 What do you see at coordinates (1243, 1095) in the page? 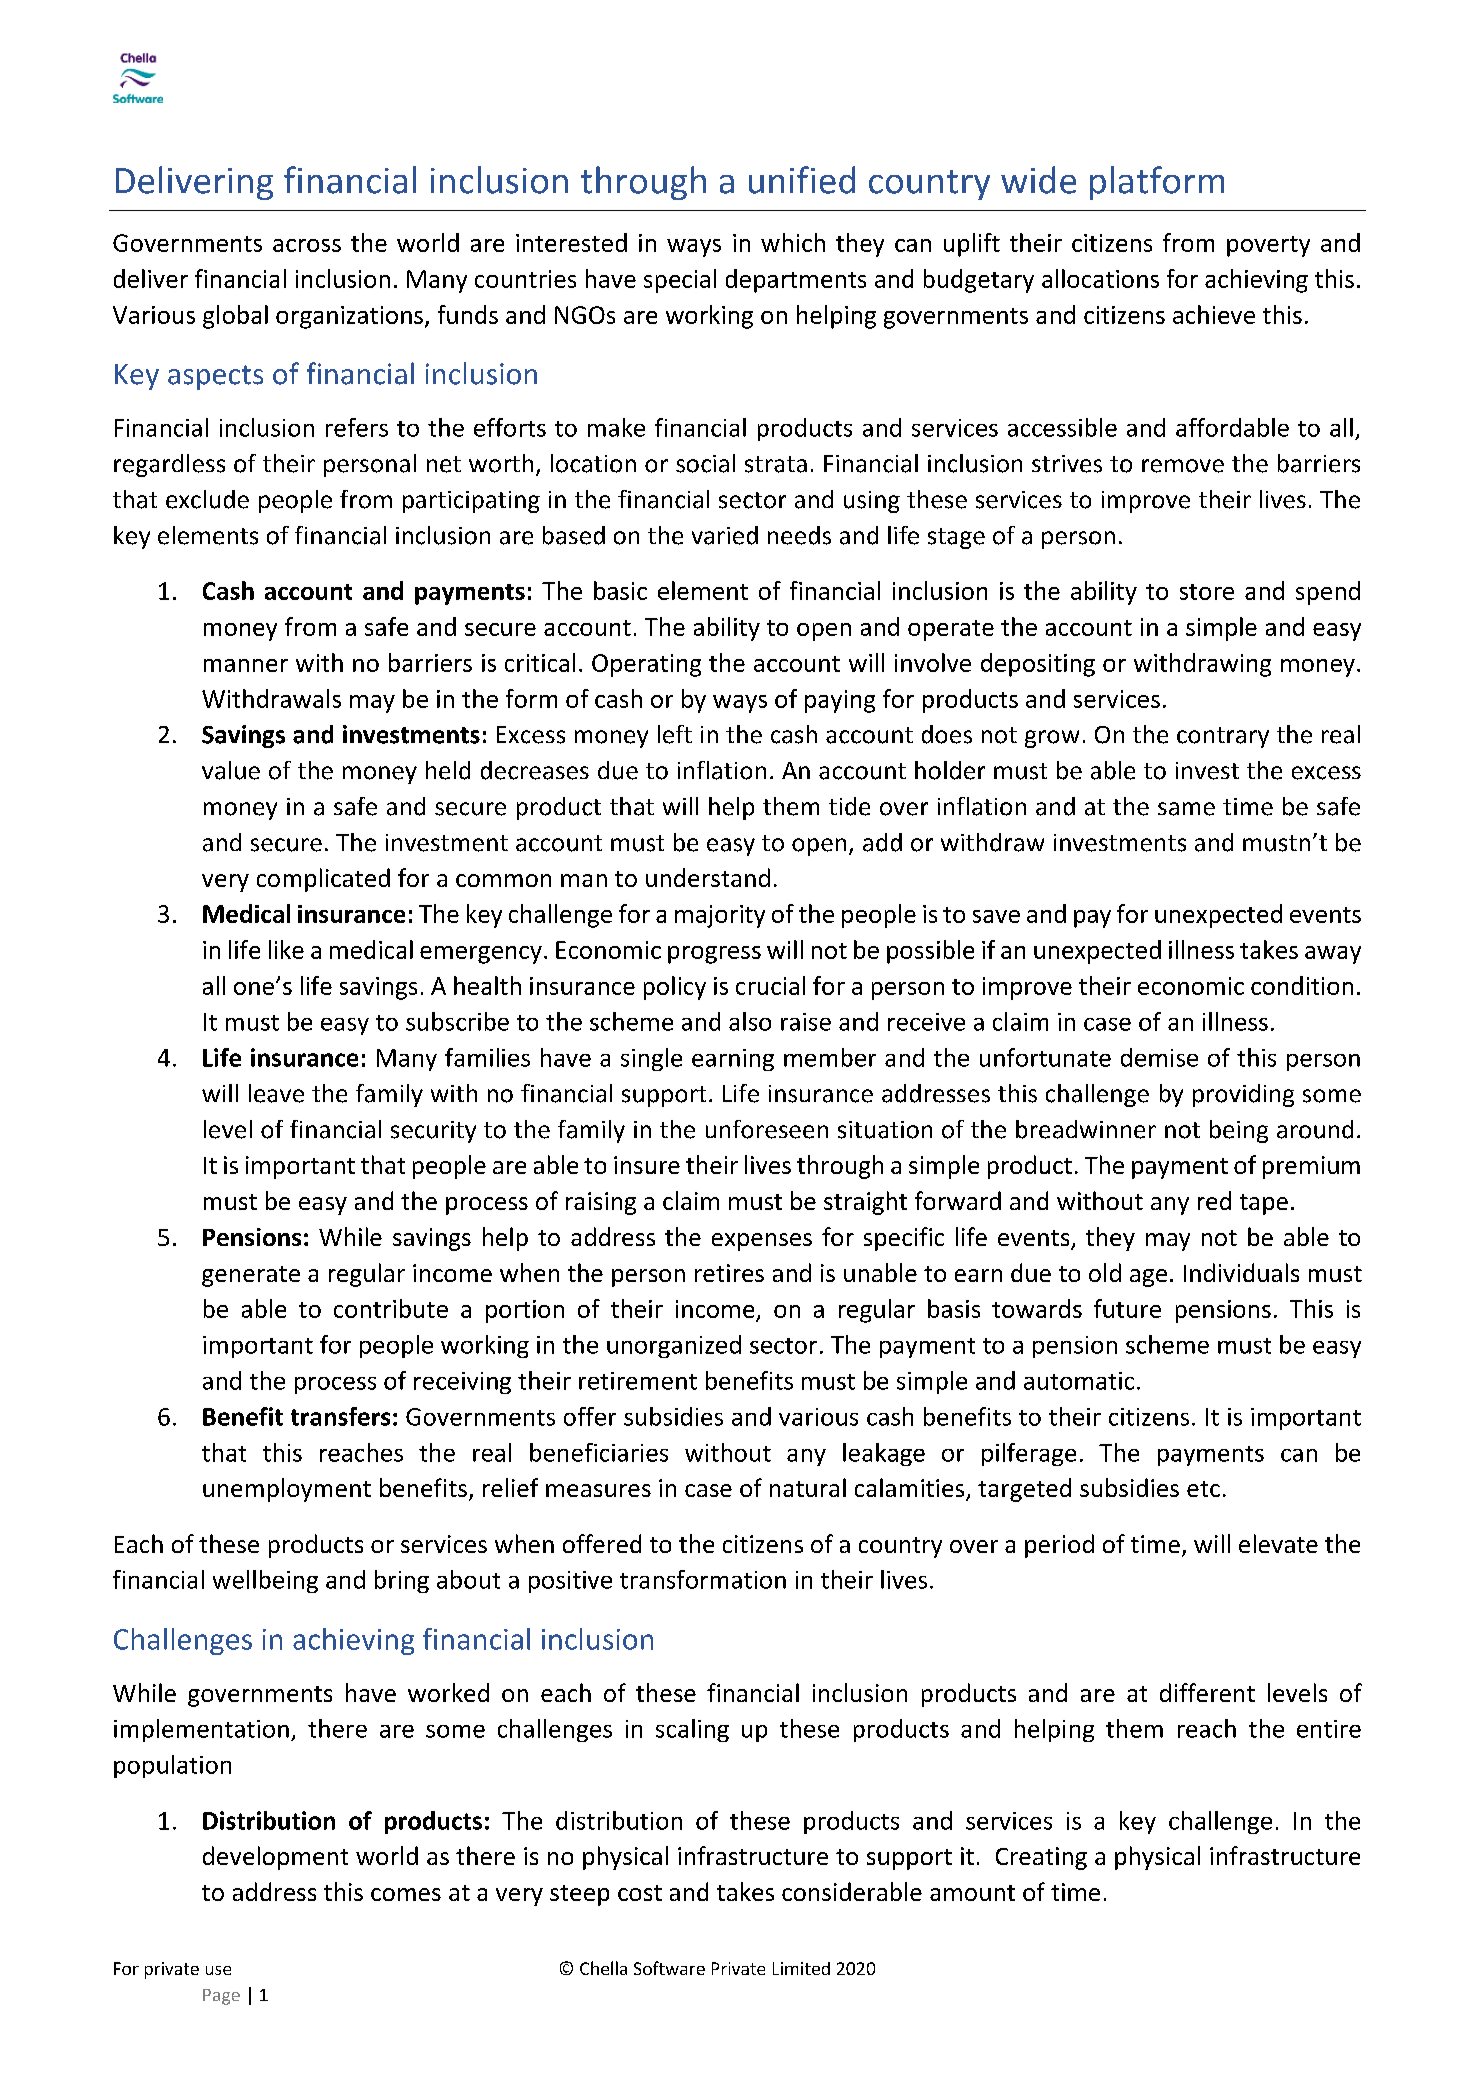
I see `providing` at bounding box center [1243, 1095].
